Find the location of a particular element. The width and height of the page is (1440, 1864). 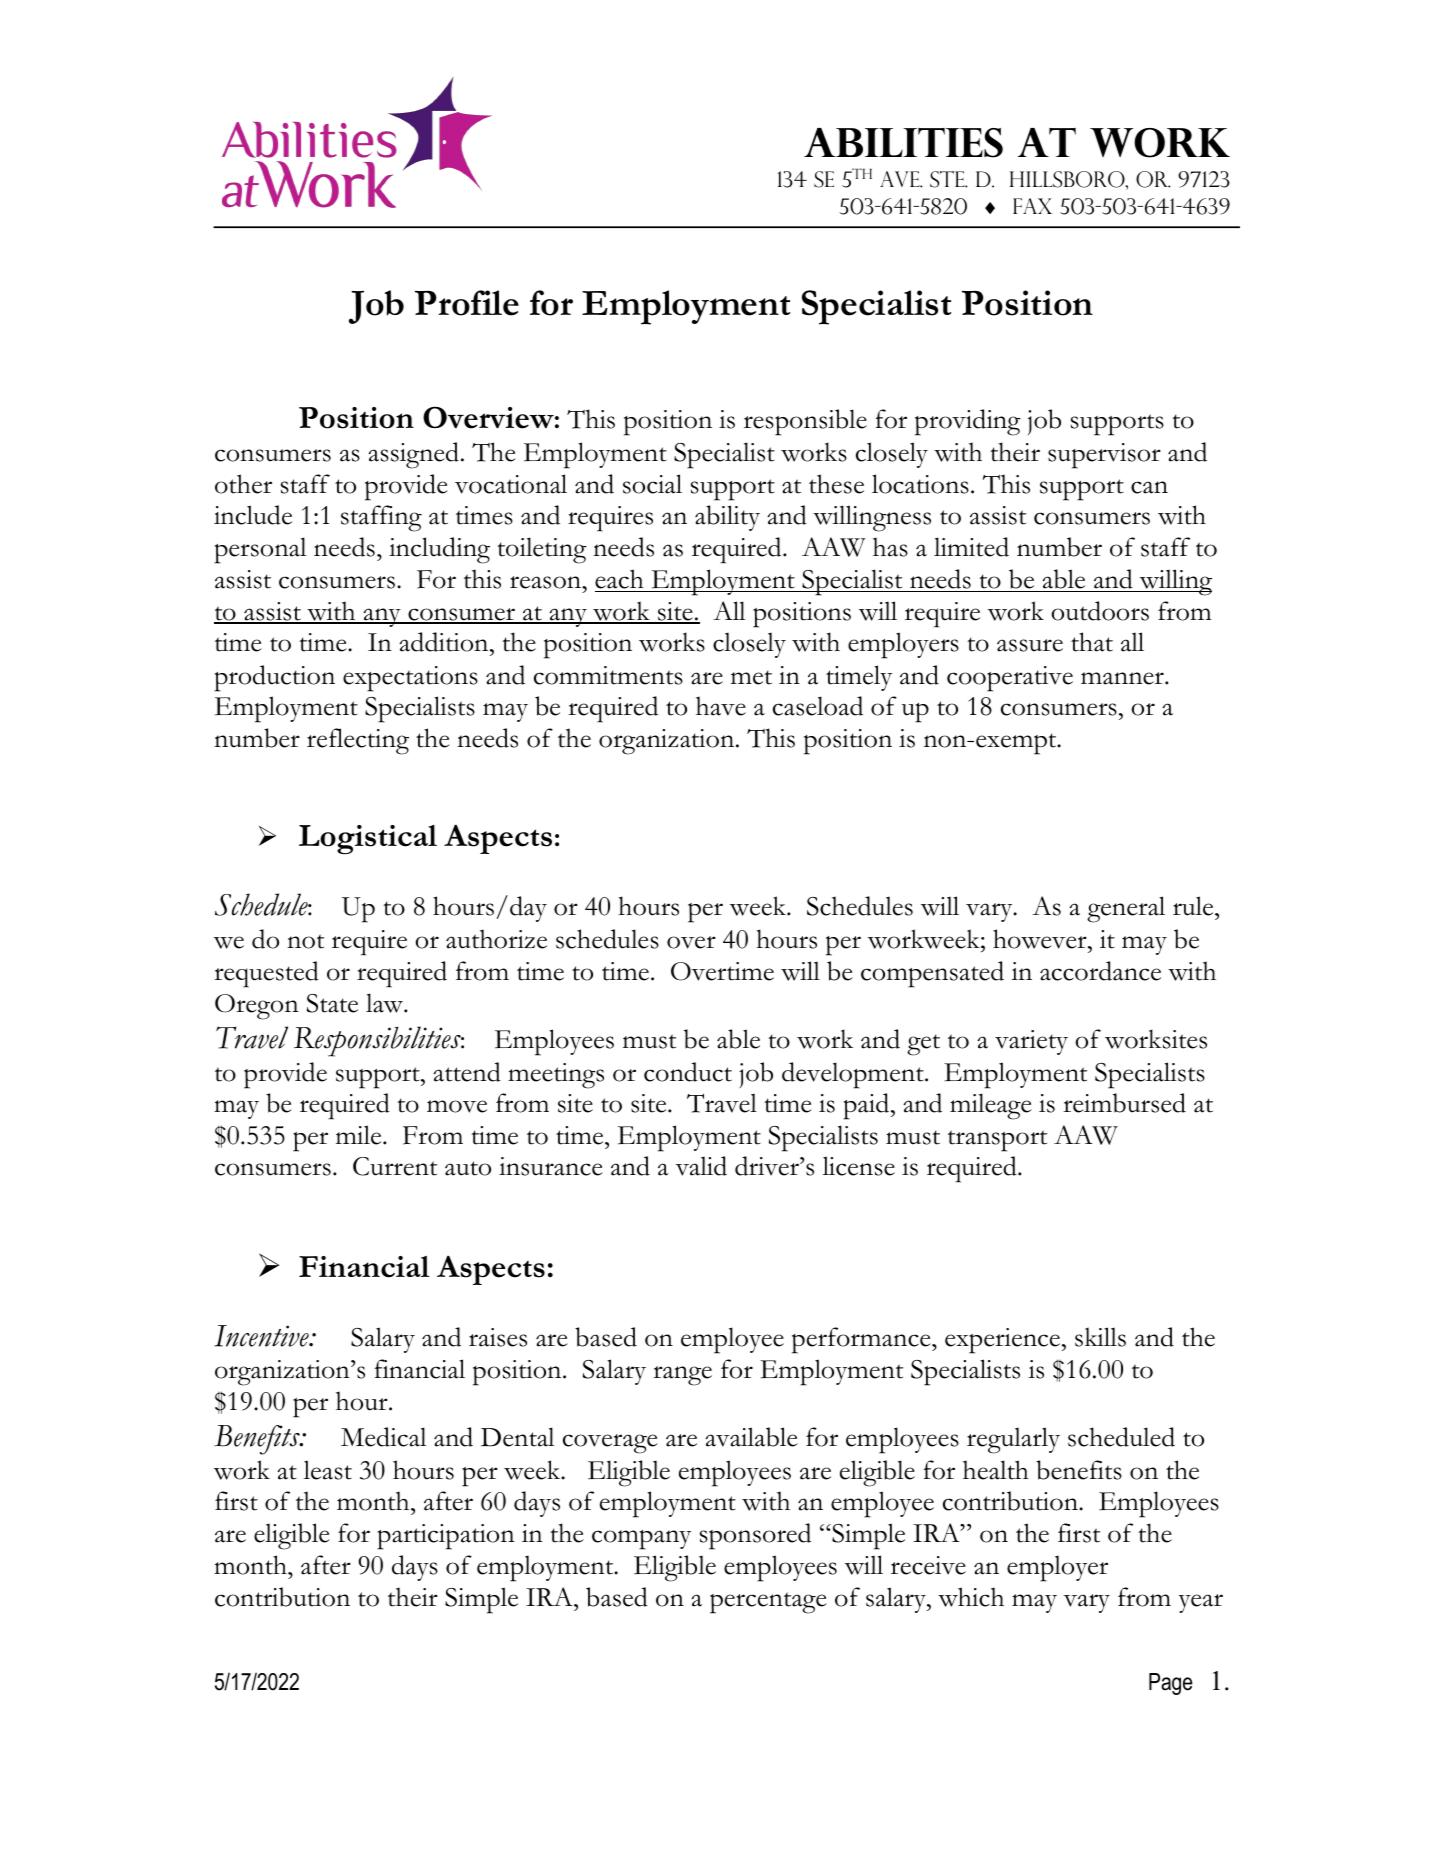

not is located at coordinates (305, 941).
